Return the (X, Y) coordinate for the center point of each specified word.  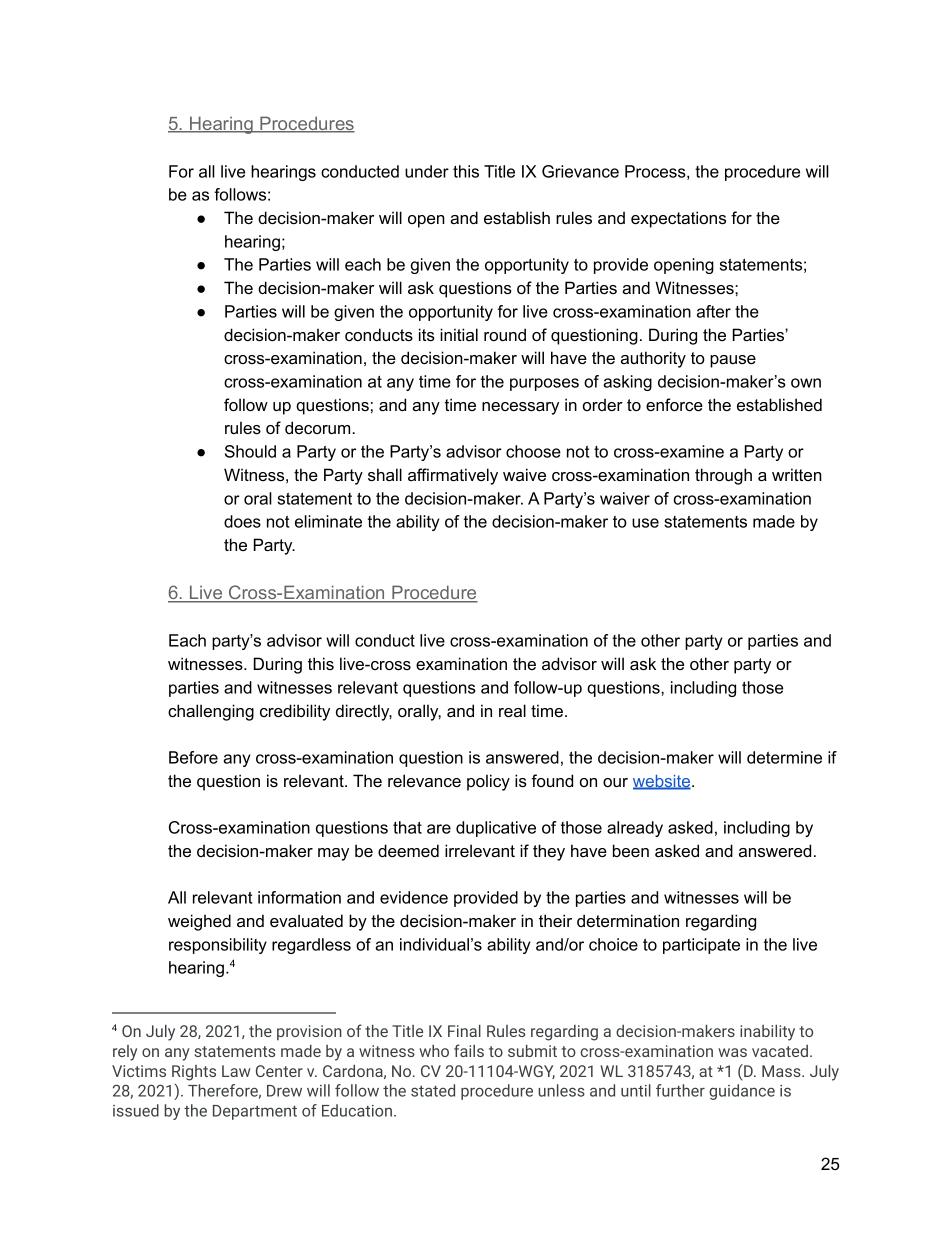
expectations (678, 219)
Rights (194, 1073)
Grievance (580, 171)
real (512, 710)
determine (784, 757)
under (427, 171)
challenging (211, 712)
